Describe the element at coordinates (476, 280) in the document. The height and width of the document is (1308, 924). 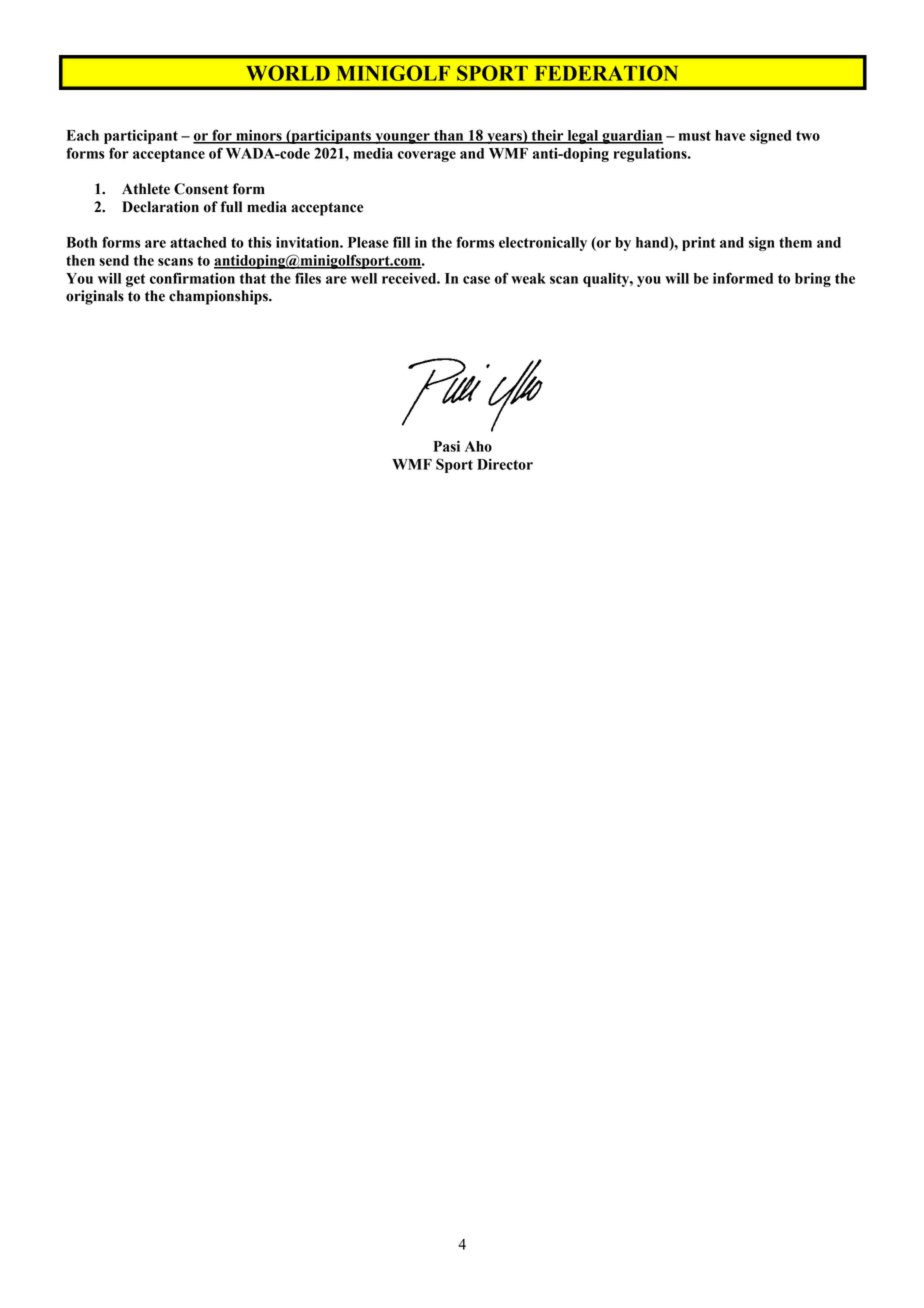
I see `case` at that location.
